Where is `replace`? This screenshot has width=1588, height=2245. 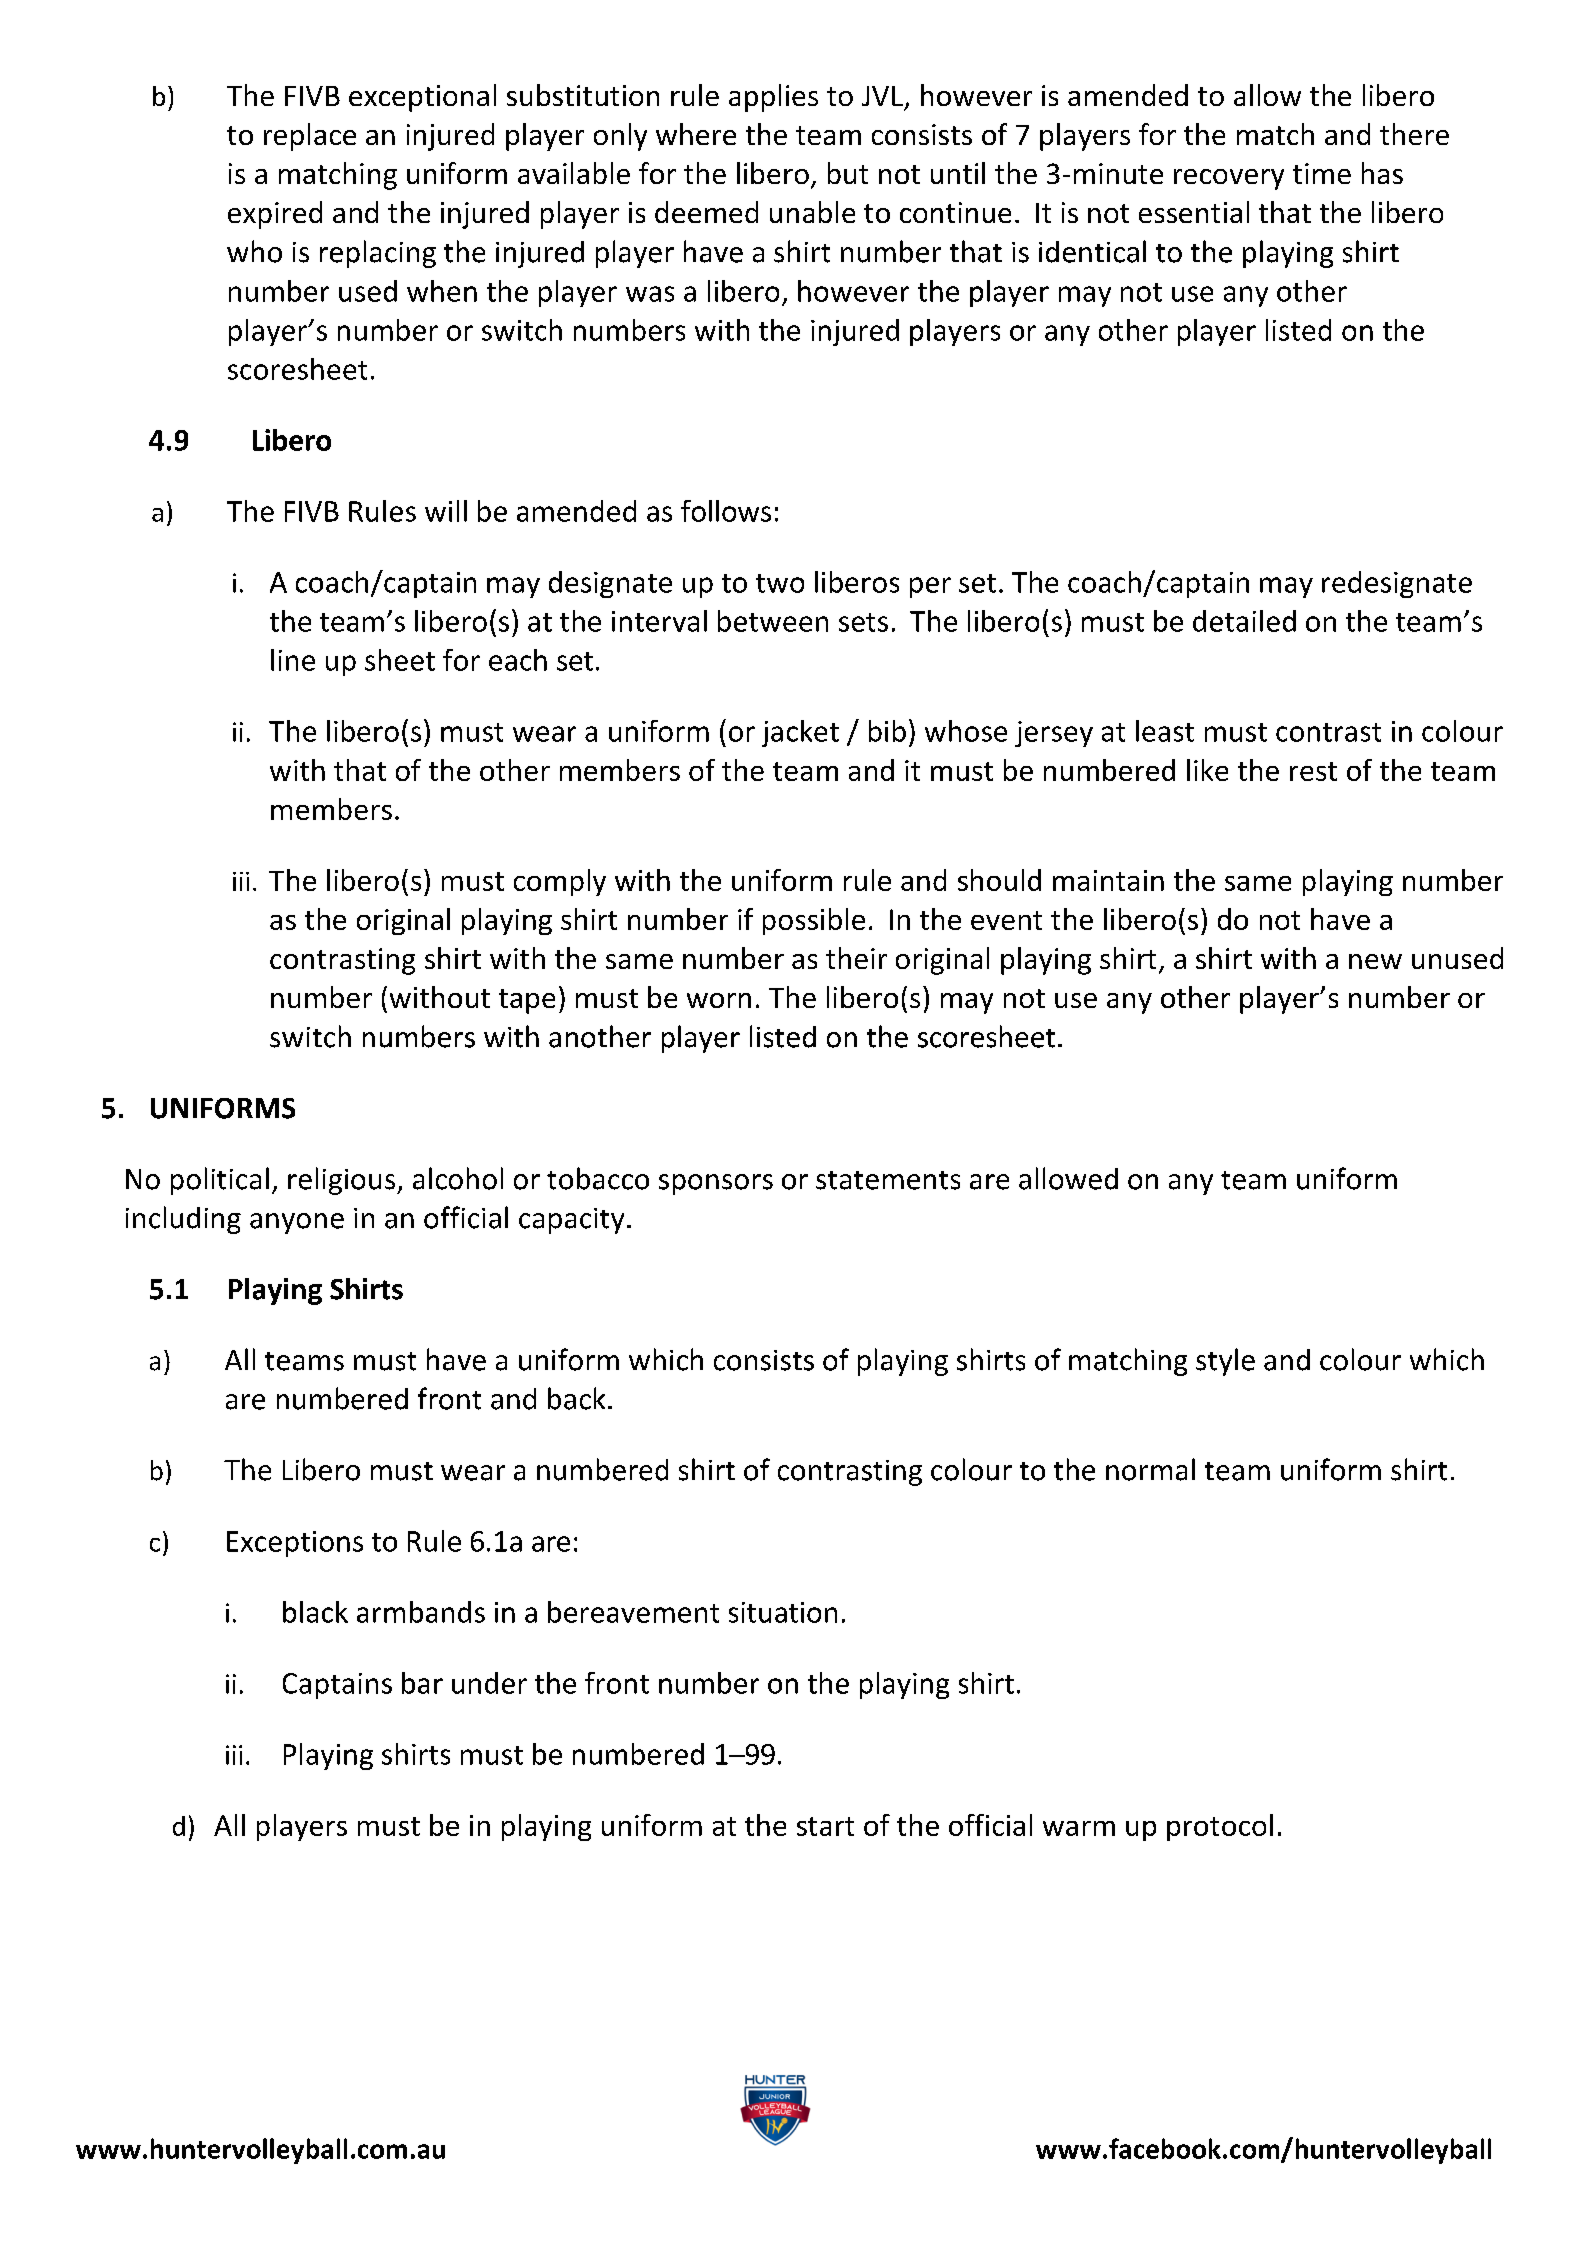 replace is located at coordinates (310, 137).
